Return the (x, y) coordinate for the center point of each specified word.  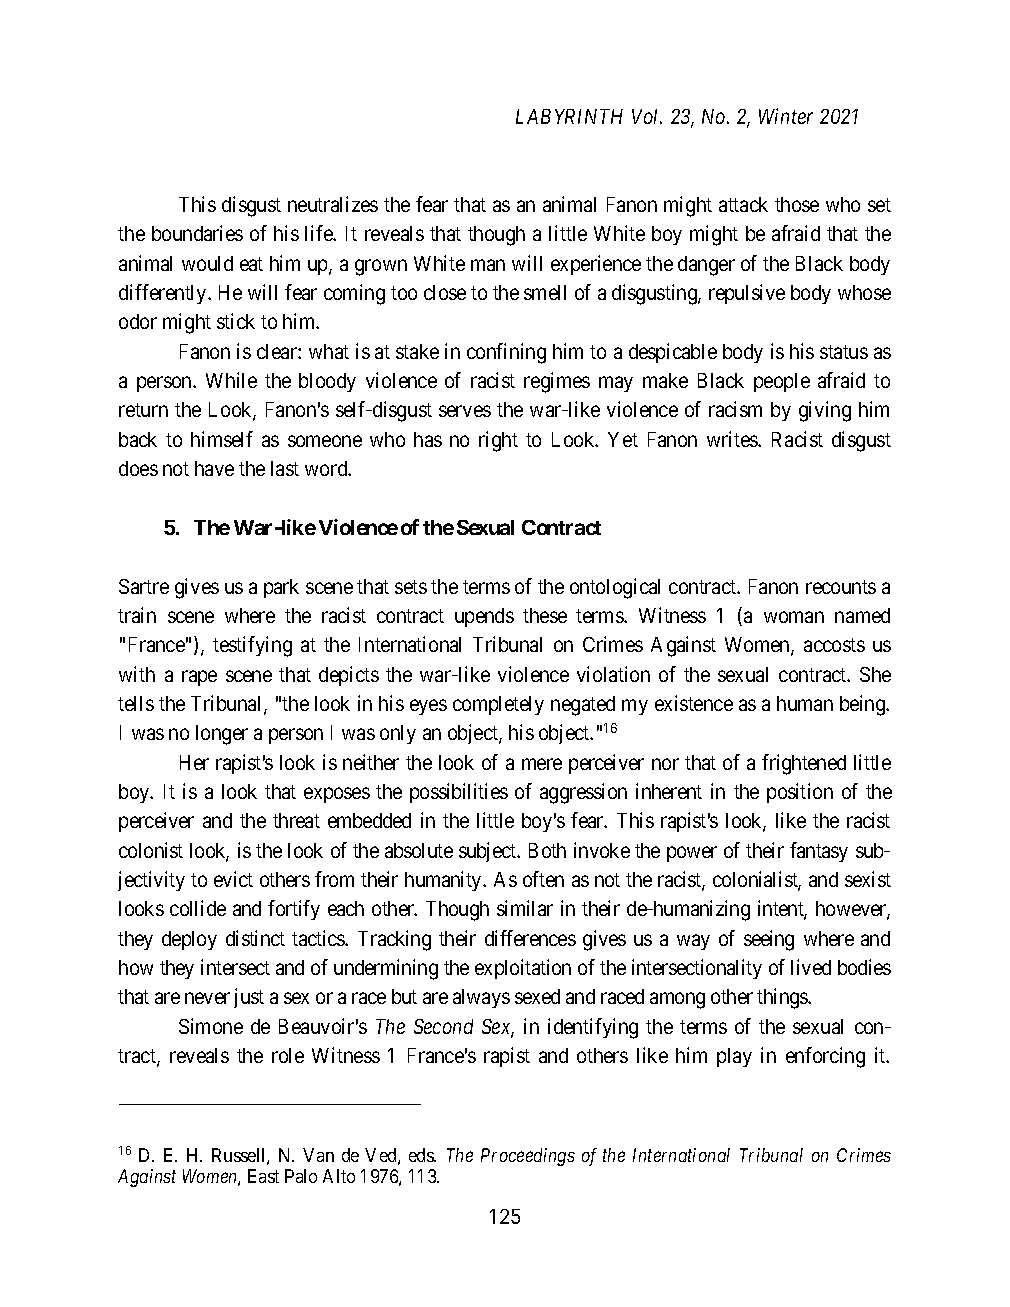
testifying (252, 646)
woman (794, 617)
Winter (786, 116)
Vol (647, 116)
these (545, 615)
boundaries (197, 233)
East (263, 1176)
